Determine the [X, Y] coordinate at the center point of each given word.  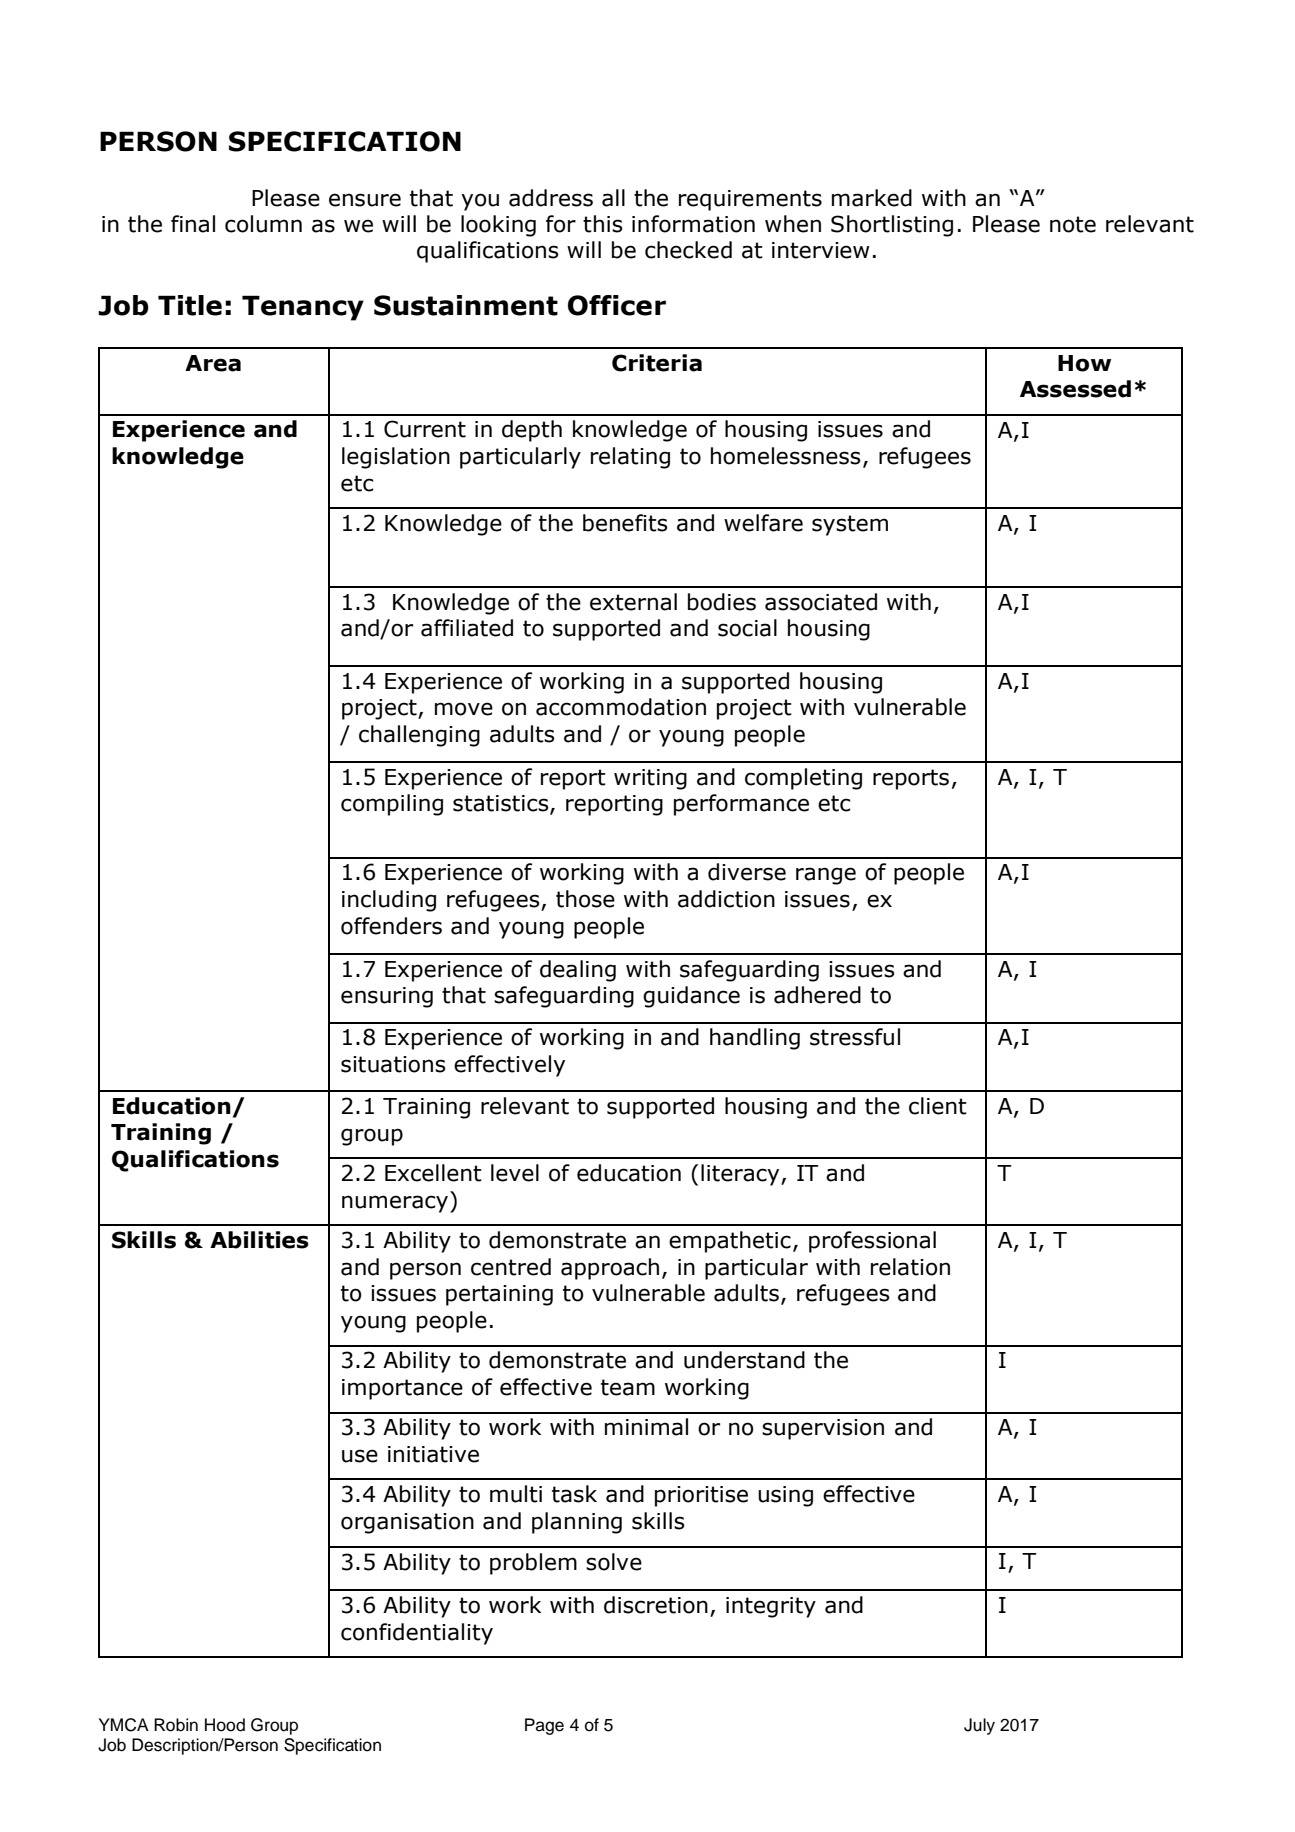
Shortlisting [892, 226]
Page [544, 1726]
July [979, 1726]
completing [803, 779]
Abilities [259, 1240]
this [603, 224]
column [263, 224]
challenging [419, 736]
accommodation [621, 707]
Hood [225, 1725]
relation [910, 1267]
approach [610, 1269]
